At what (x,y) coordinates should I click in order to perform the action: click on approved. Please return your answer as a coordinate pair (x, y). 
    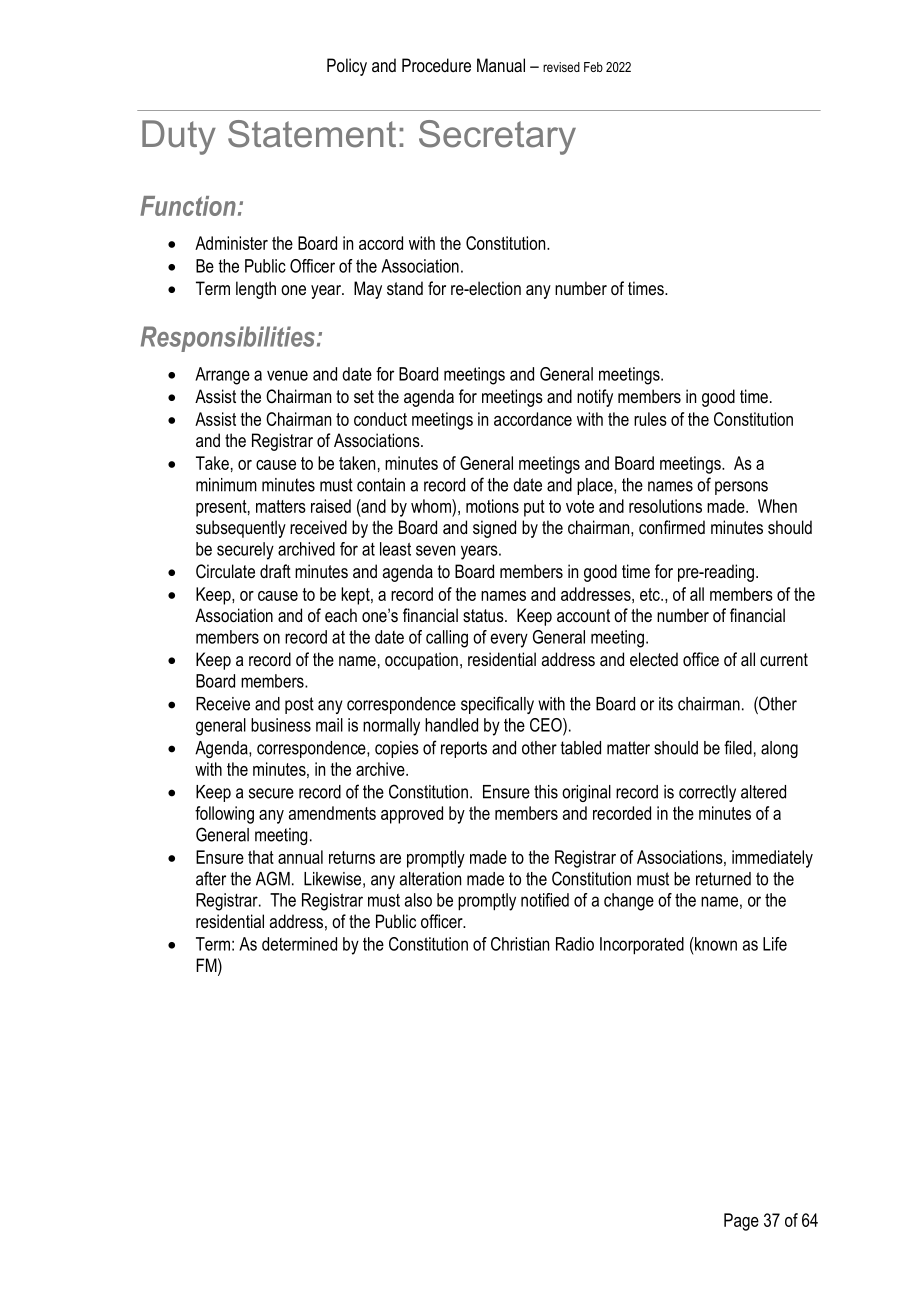
    Looking at the image, I should click on (412, 815).
